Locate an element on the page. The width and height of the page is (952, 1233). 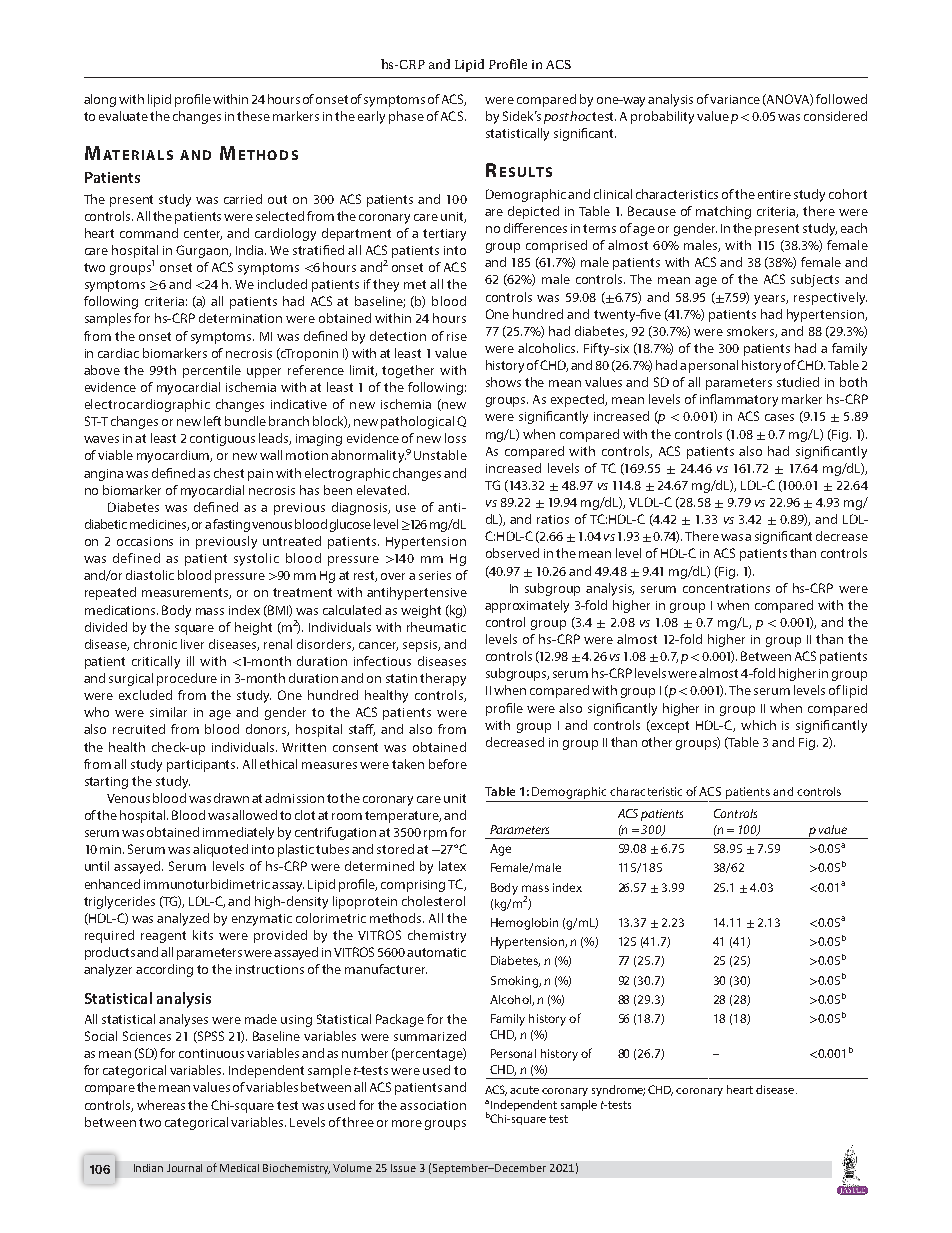
concentrations is located at coordinates (726, 588).
